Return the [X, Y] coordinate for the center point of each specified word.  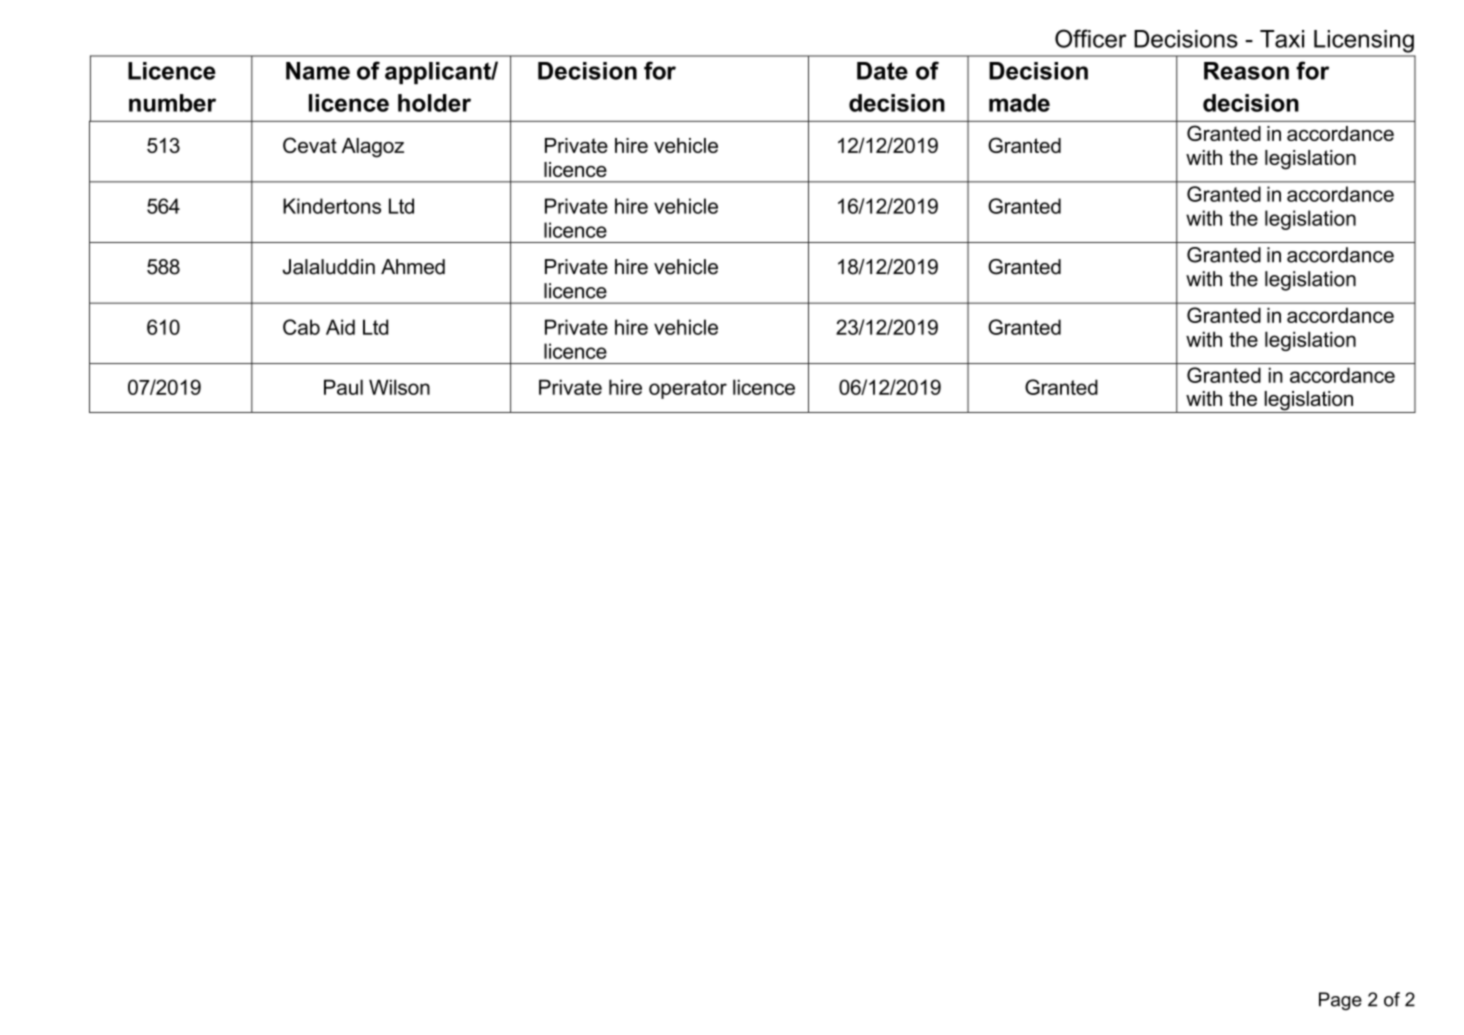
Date [882, 71]
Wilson [399, 387]
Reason [1246, 71]
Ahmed [413, 267]
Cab [301, 327]
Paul [343, 387]
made [1019, 103]
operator [688, 389]
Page [1340, 1001]
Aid [340, 327]
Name [318, 71]
